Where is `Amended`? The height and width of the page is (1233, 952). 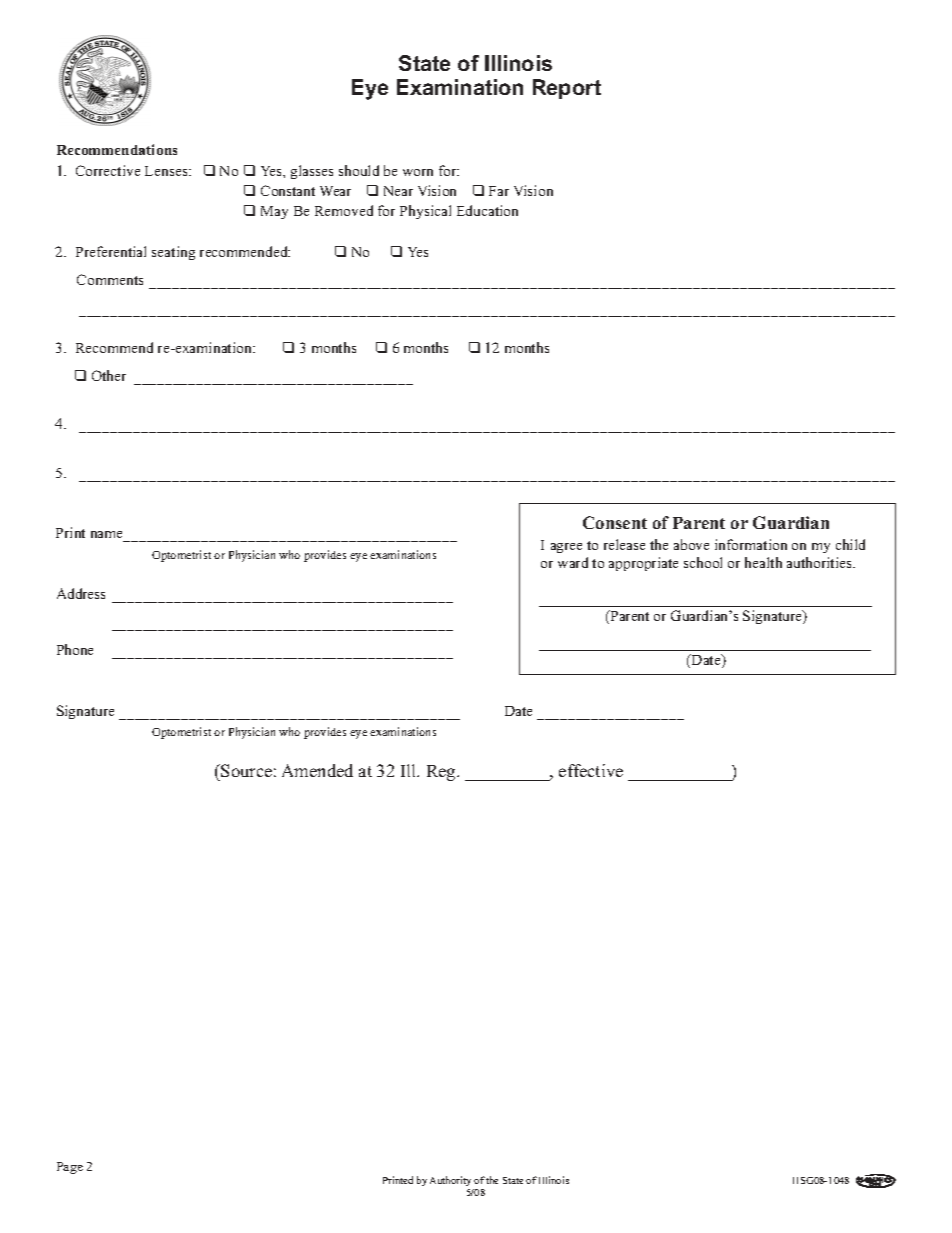 Amended is located at coordinates (317, 770).
